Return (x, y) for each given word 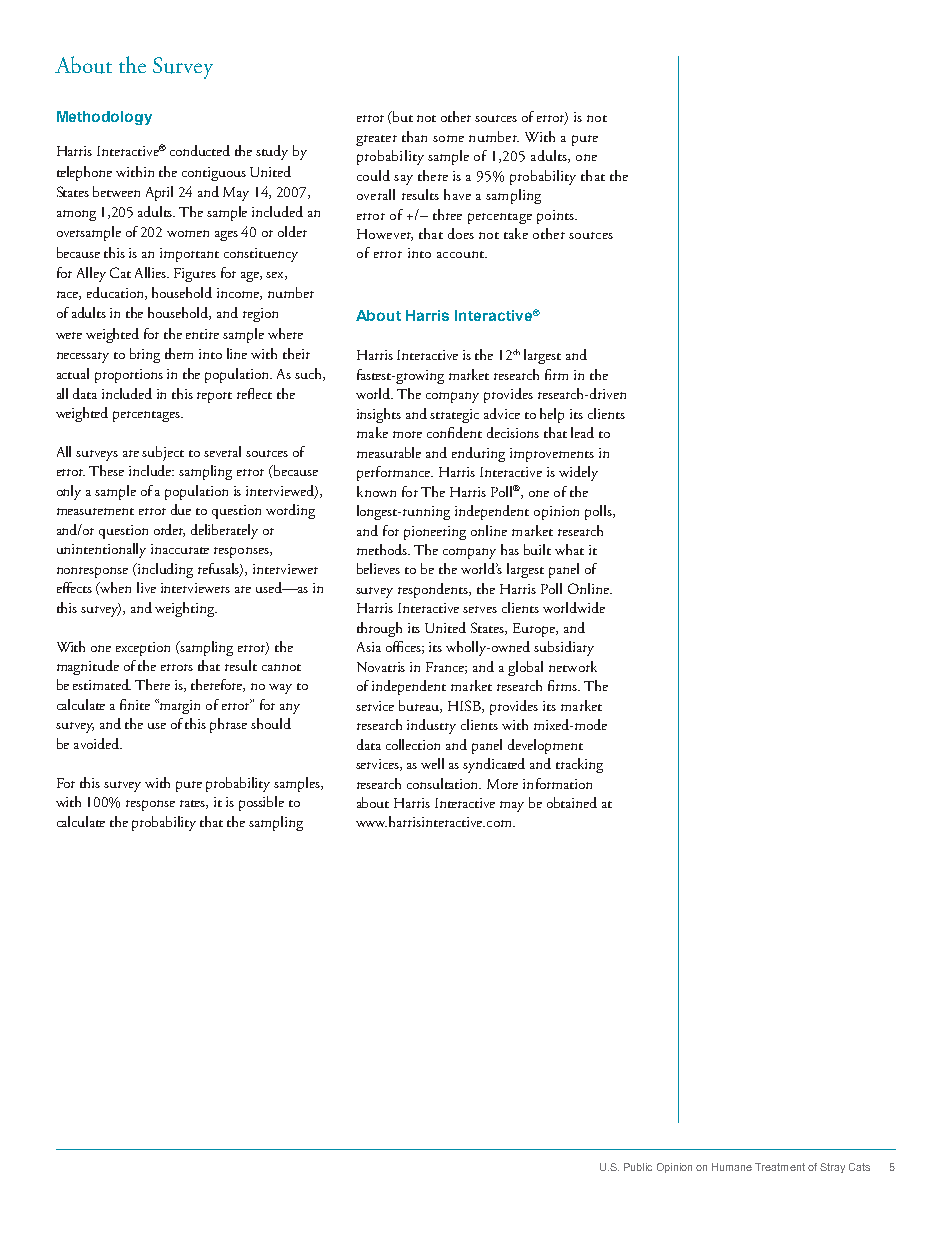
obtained (572, 802)
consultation (444, 783)
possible (261, 803)
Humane (732, 1167)
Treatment (780, 1167)
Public (638, 1167)
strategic (454, 416)
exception (143, 649)
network (573, 666)
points (556, 217)
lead (582, 432)
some (448, 138)
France (446, 668)
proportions (129, 376)
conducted (200, 150)
